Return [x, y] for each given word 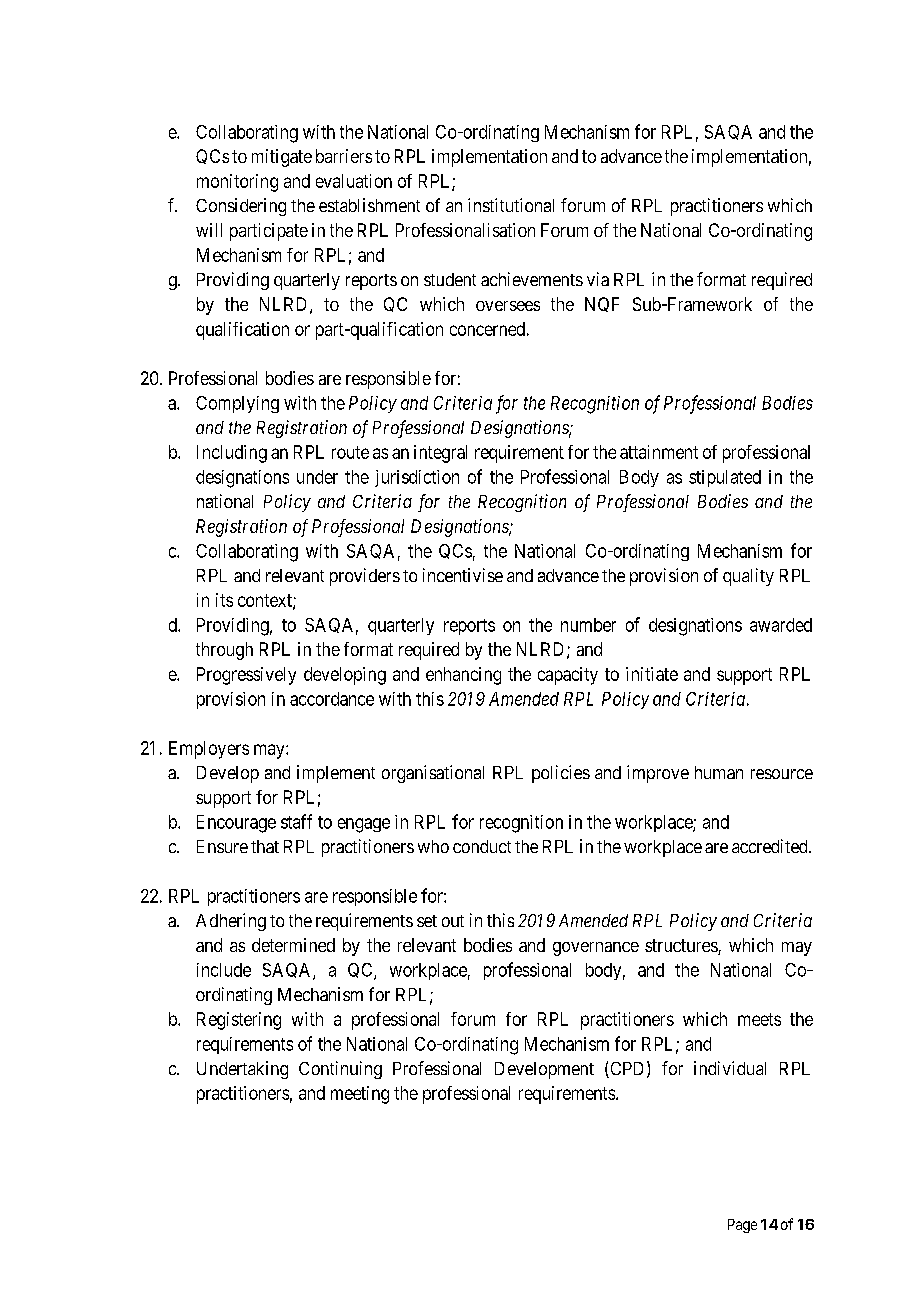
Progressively [246, 676]
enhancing [463, 676]
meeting [360, 1095]
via [598, 279]
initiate [652, 674]
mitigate [282, 158]
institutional [511, 205]
